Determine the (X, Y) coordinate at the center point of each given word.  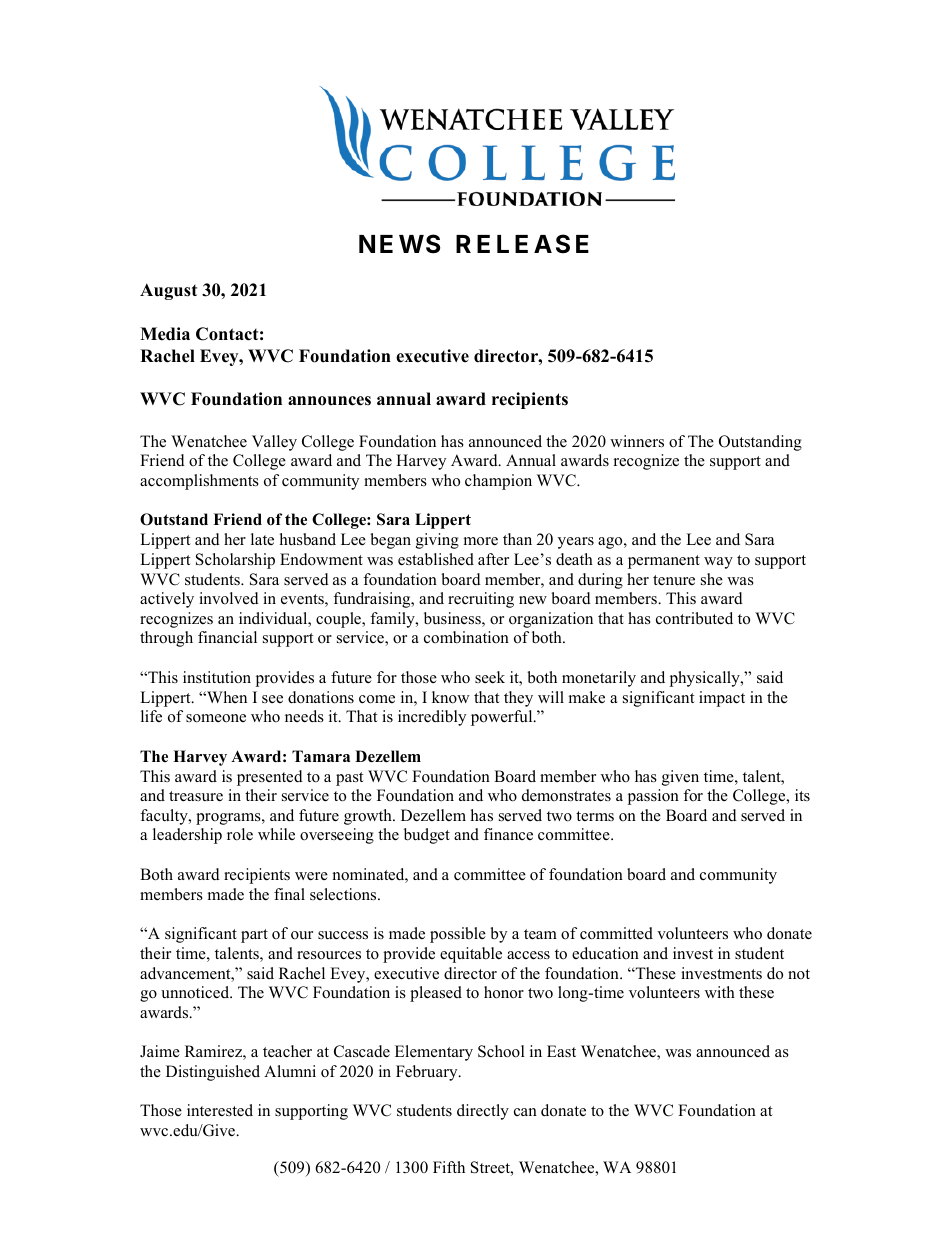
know (451, 697)
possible (458, 935)
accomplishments (199, 482)
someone (216, 718)
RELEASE (522, 244)
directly (483, 1112)
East (561, 1051)
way (718, 563)
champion (498, 482)
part (254, 936)
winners (637, 441)
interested (220, 1110)
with (720, 992)
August (168, 291)
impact (722, 699)
